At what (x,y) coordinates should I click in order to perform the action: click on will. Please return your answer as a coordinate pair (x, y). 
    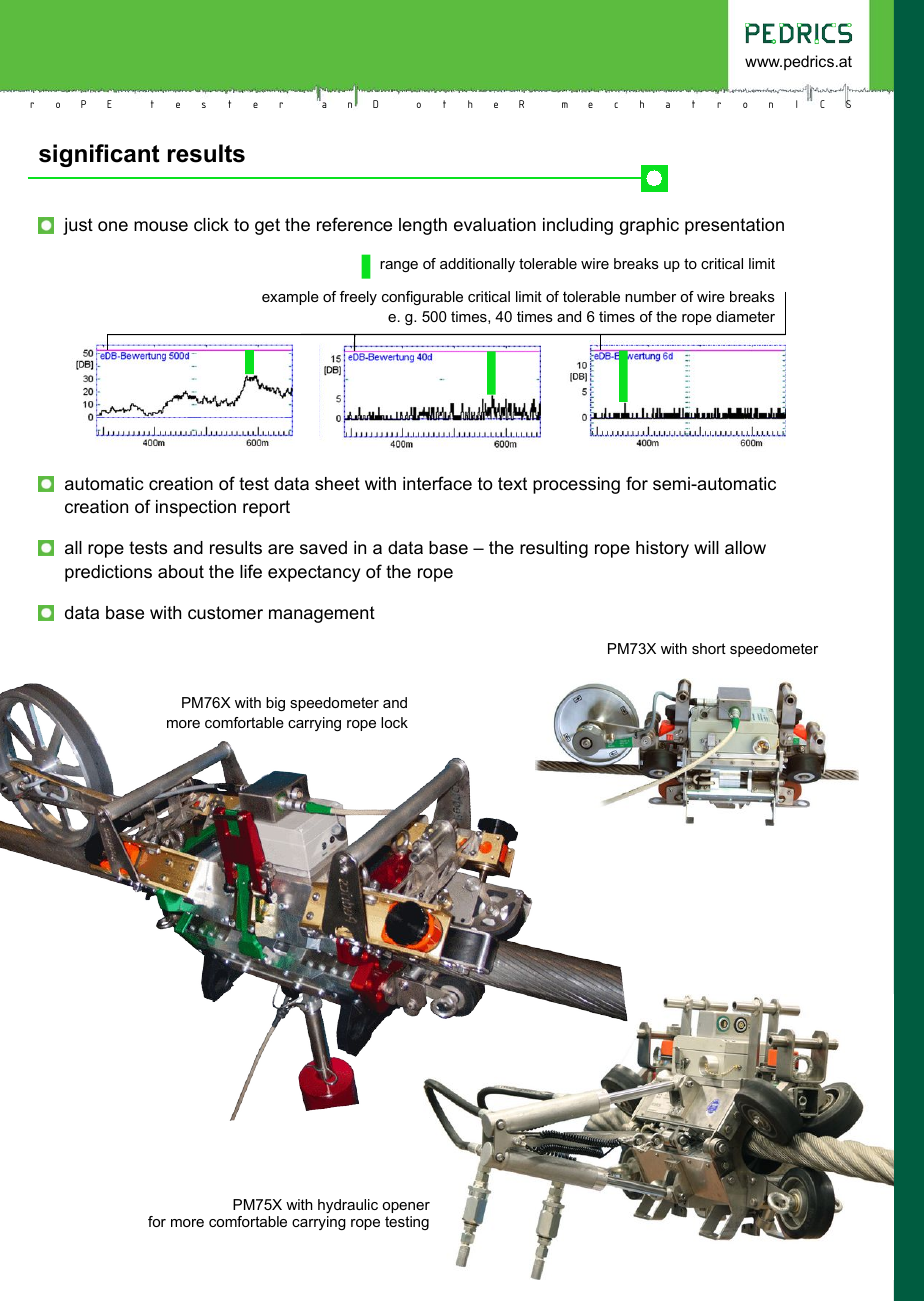
    Looking at the image, I should click on (706, 547).
